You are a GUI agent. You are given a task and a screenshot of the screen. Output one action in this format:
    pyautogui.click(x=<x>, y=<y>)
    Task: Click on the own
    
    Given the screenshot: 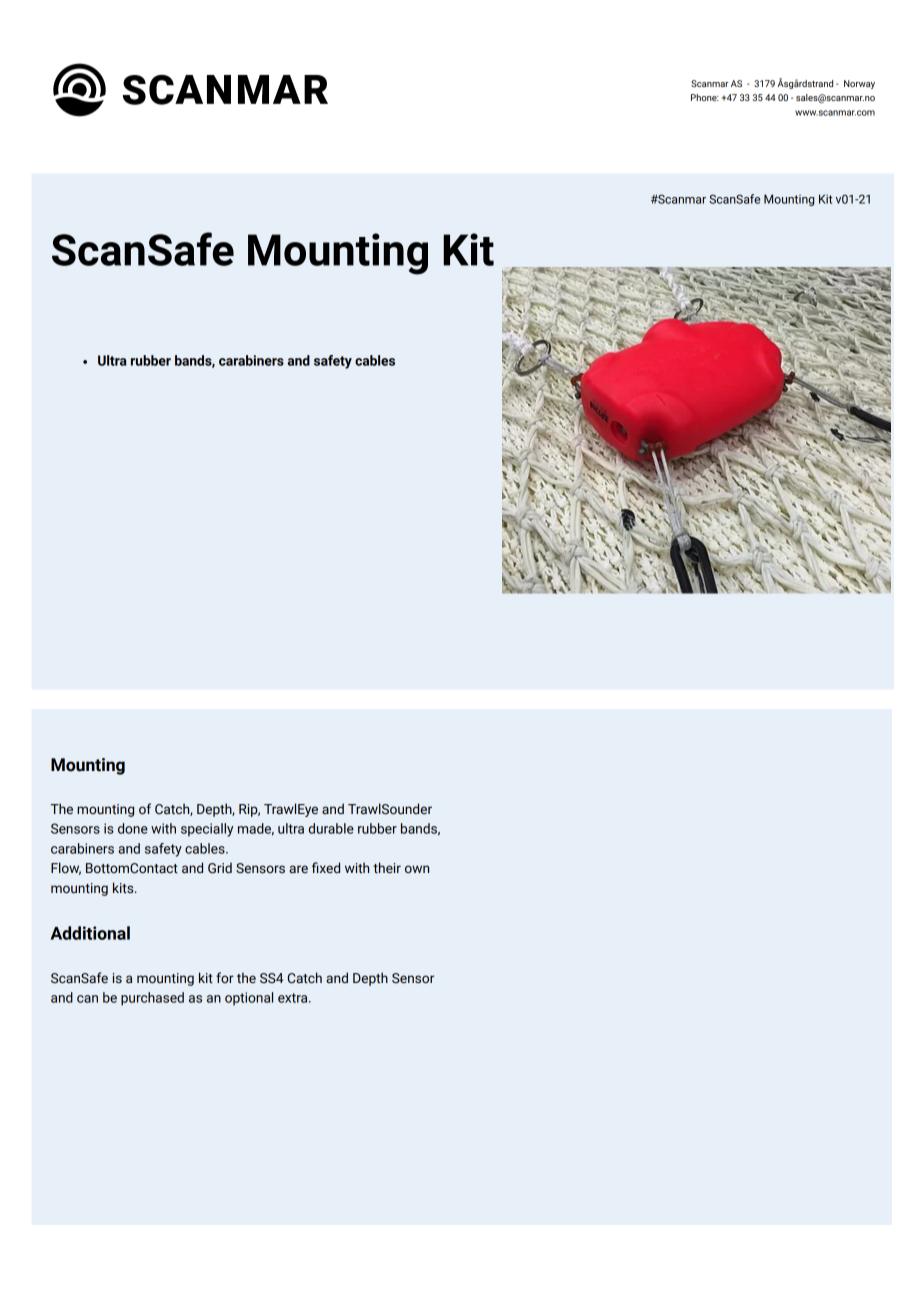 What is the action you would take?
    pyautogui.click(x=417, y=869)
